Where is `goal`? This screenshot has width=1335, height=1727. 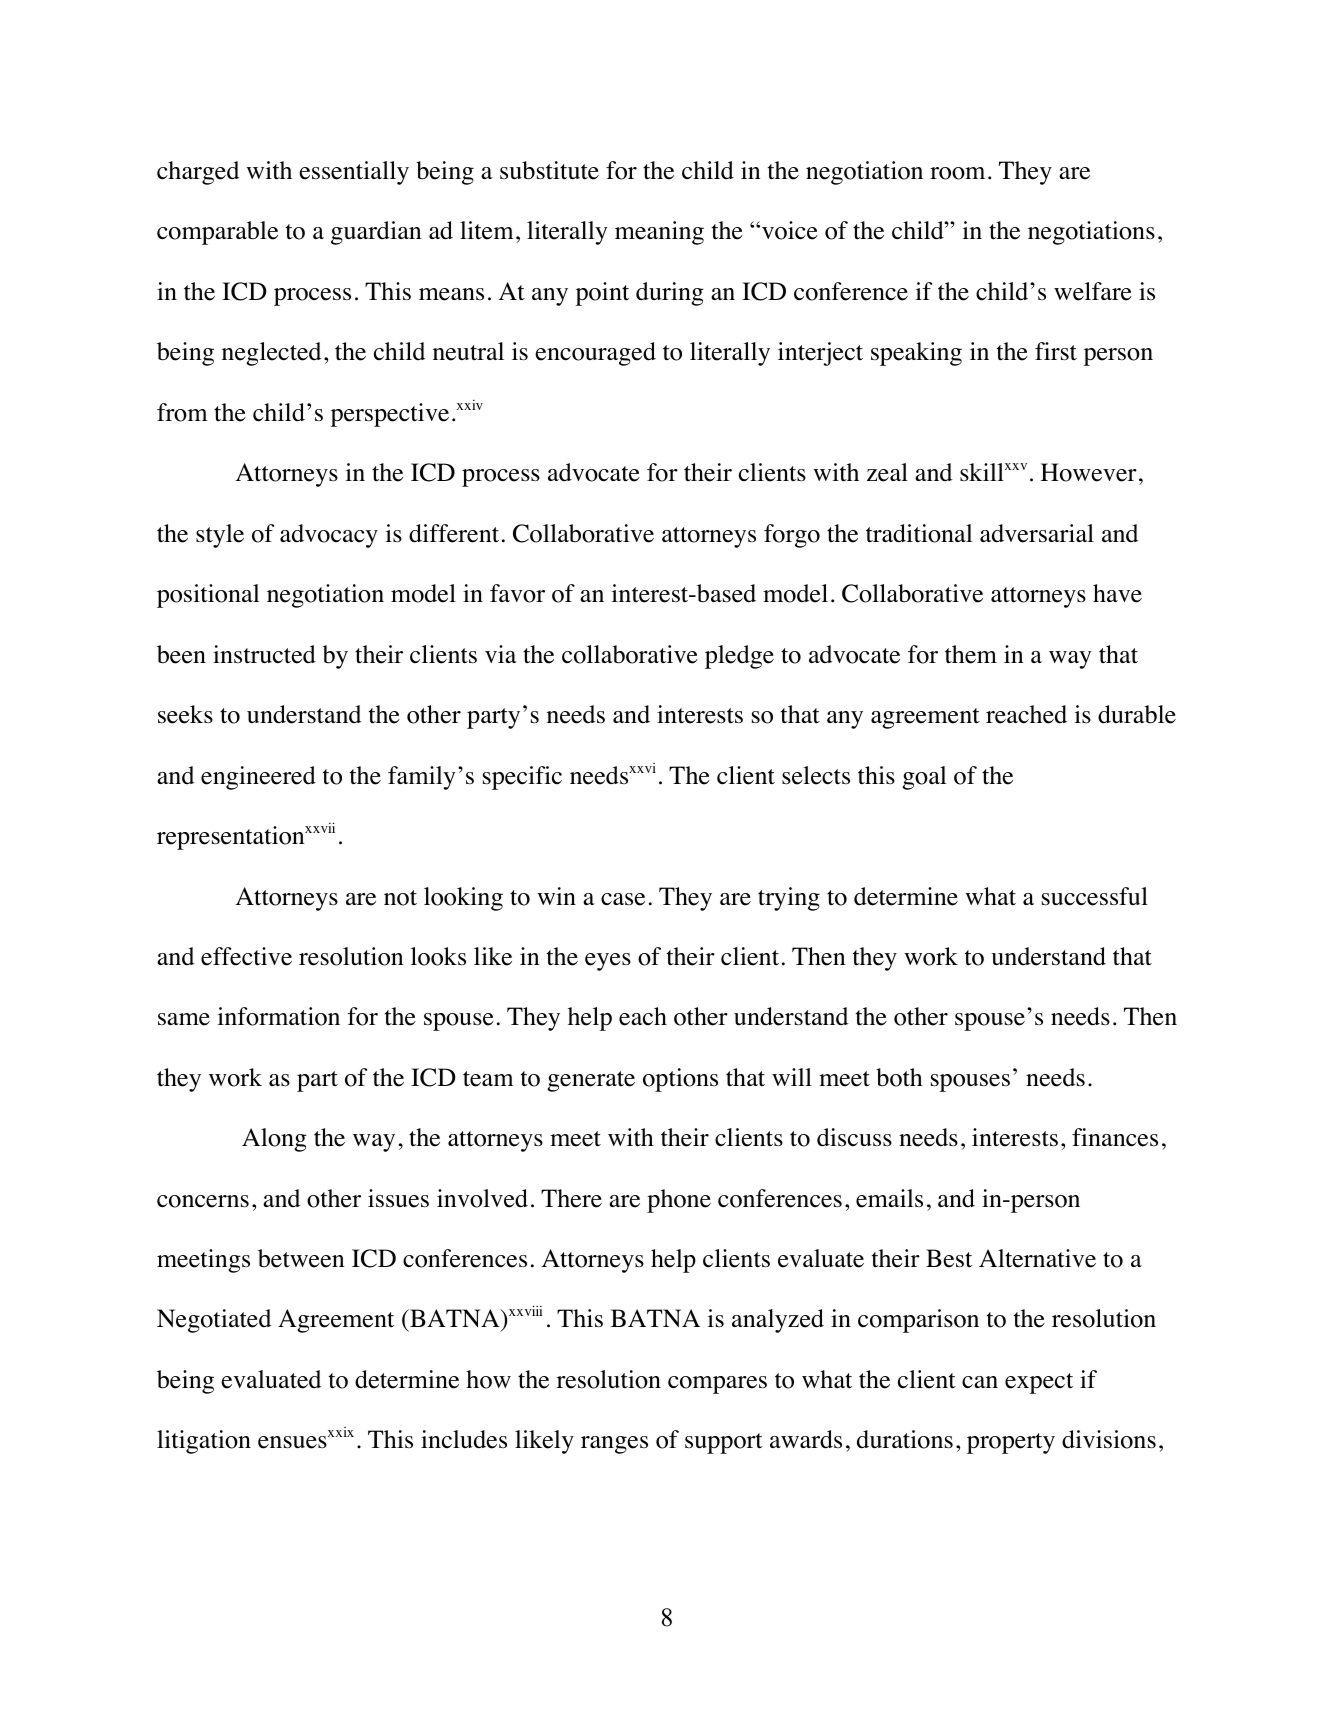
goal is located at coordinates (924, 778).
